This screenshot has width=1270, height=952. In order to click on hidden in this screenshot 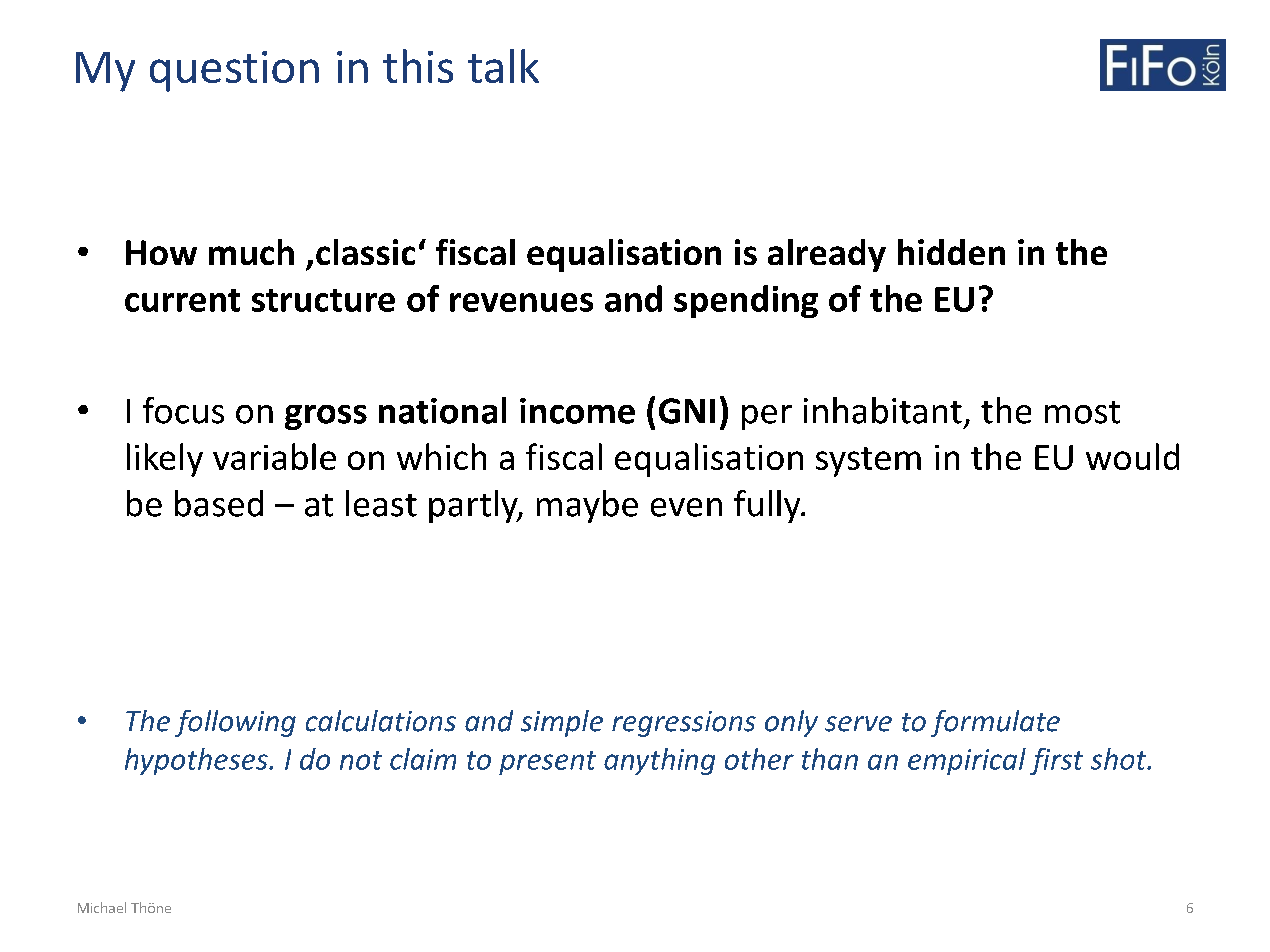, I will do `click(951, 252)`.
